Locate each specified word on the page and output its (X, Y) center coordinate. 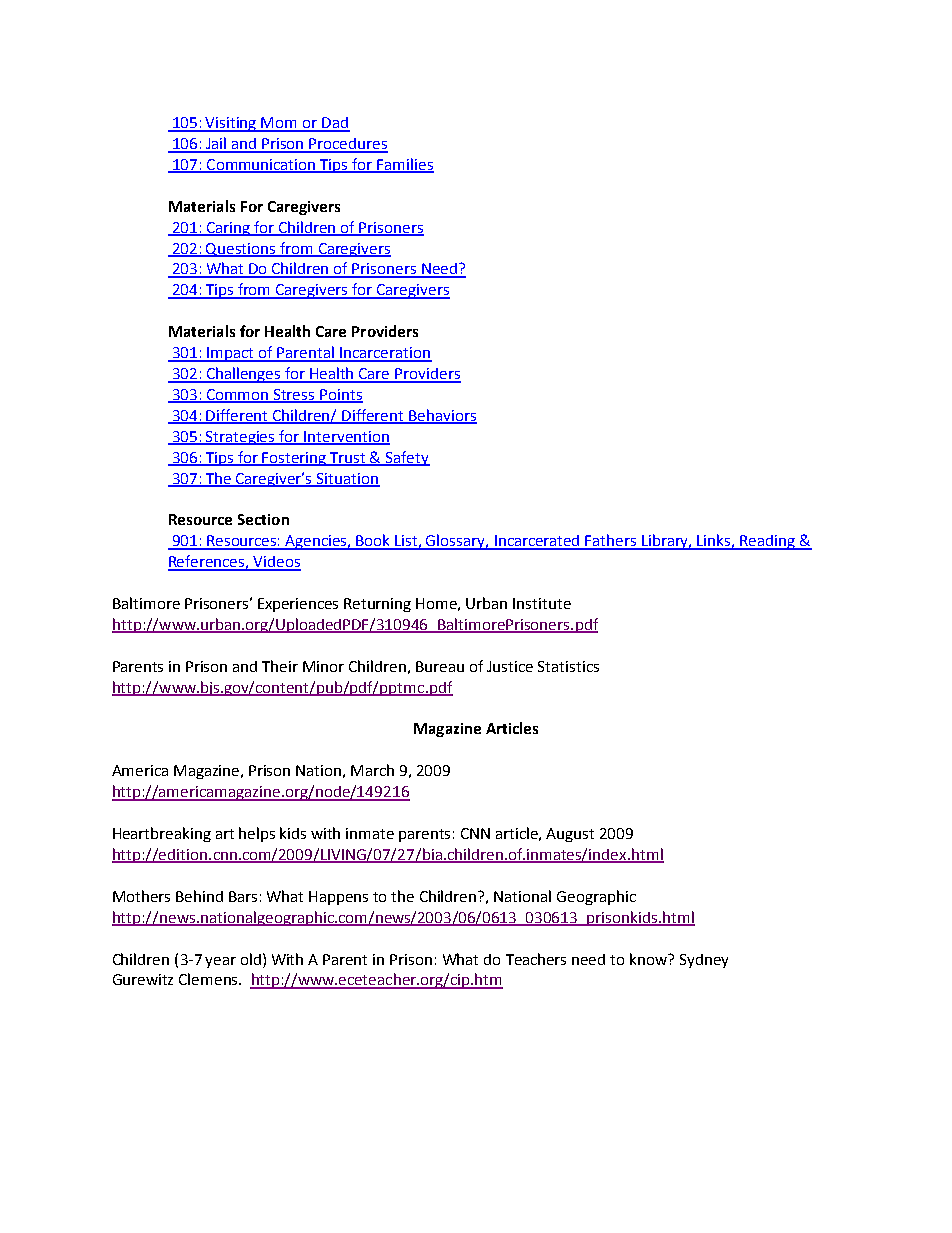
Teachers (536, 959)
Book (374, 541)
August (570, 835)
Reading (768, 542)
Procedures (348, 145)
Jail (216, 144)
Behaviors (442, 416)
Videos (276, 563)
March (372, 770)
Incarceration (385, 354)
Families (405, 165)
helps (257, 834)
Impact (230, 354)
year (220, 962)
